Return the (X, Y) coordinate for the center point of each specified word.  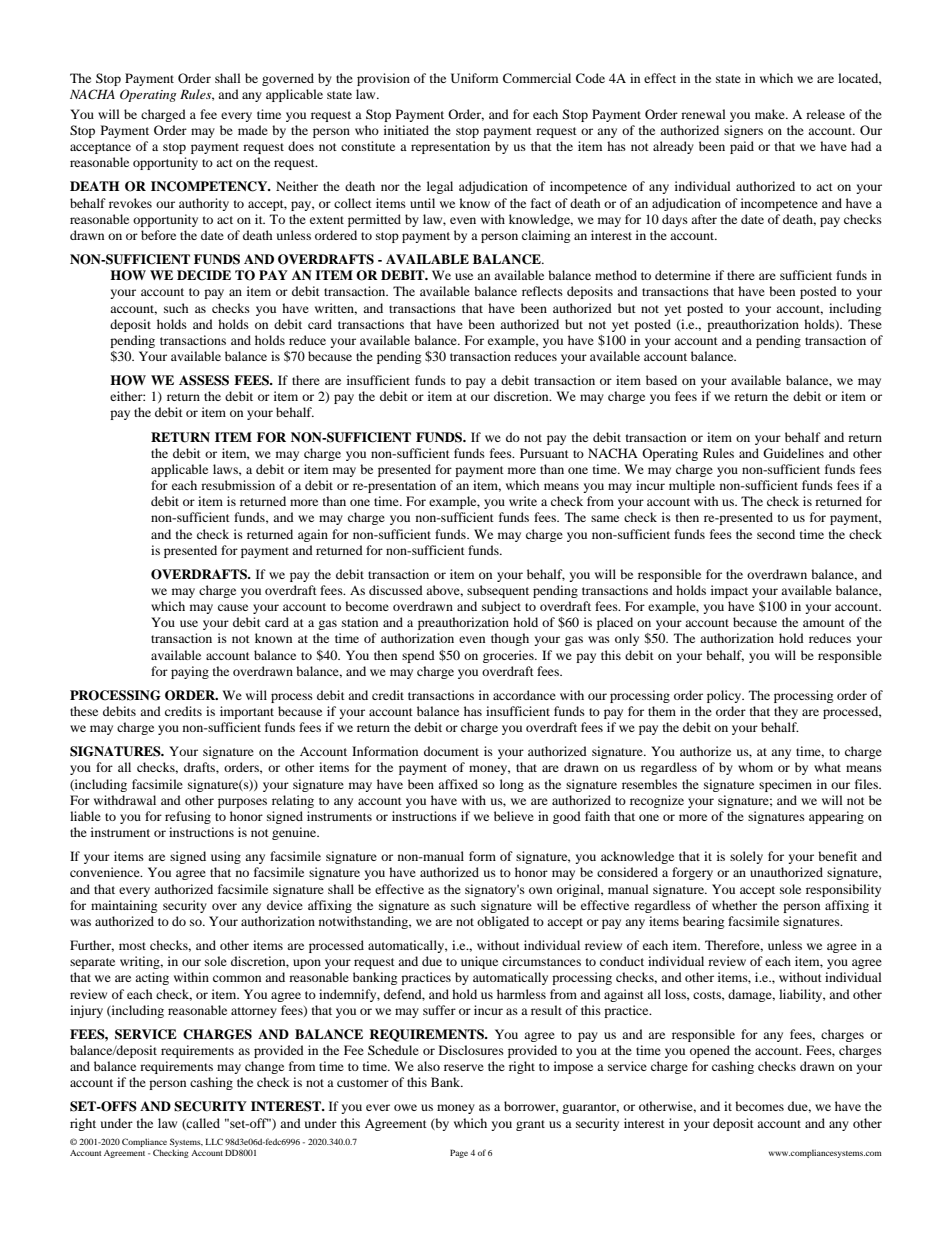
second (776, 534)
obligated (503, 922)
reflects (542, 291)
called (202, 1124)
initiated (406, 130)
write (523, 501)
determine (683, 275)
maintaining (124, 906)
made (253, 130)
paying (190, 672)
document (451, 751)
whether (734, 905)
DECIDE (204, 275)
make (771, 114)
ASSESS (204, 380)
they (786, 712)
